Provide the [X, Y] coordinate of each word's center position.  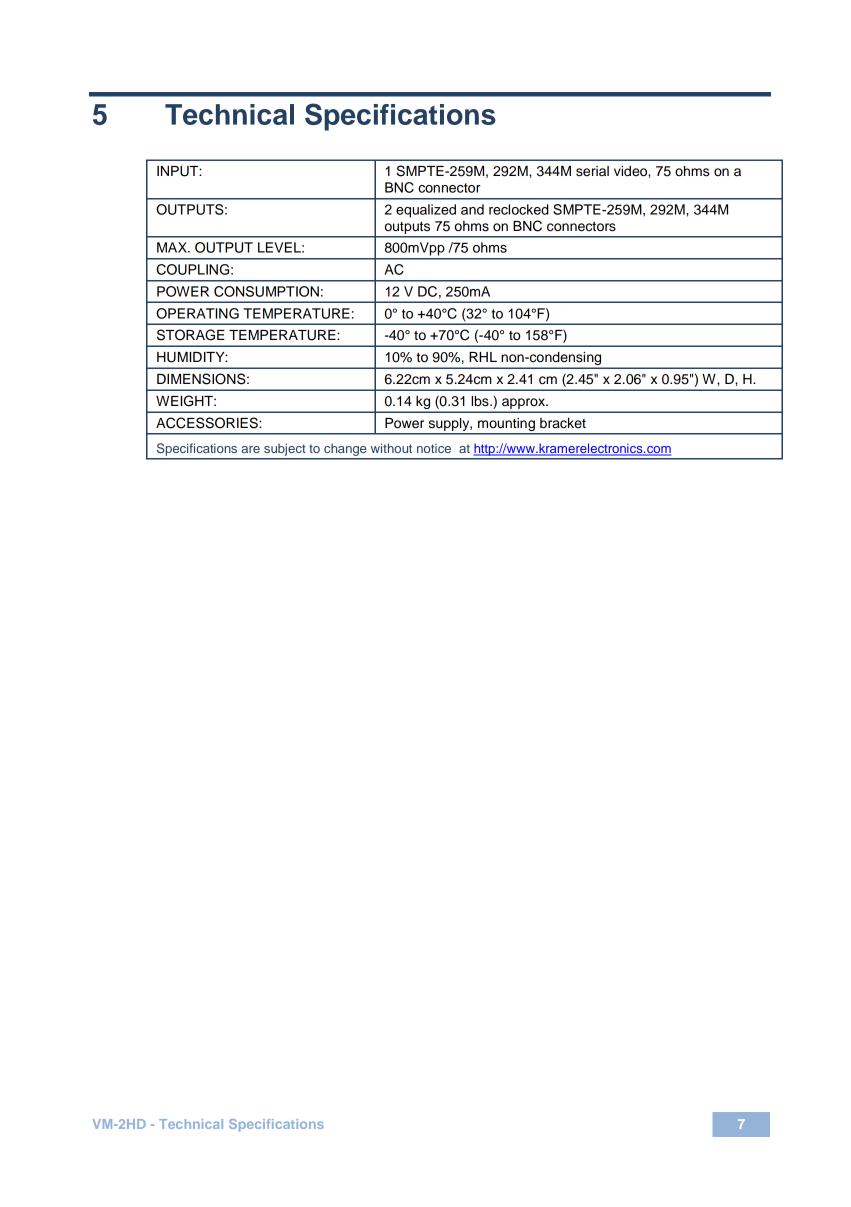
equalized [426, 211]
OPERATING [197, 313]
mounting [506, 424]
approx [524, 403]
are [250, 449]
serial [592, 171]
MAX [173, 247]
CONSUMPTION [266, 291]
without [391, 448]
